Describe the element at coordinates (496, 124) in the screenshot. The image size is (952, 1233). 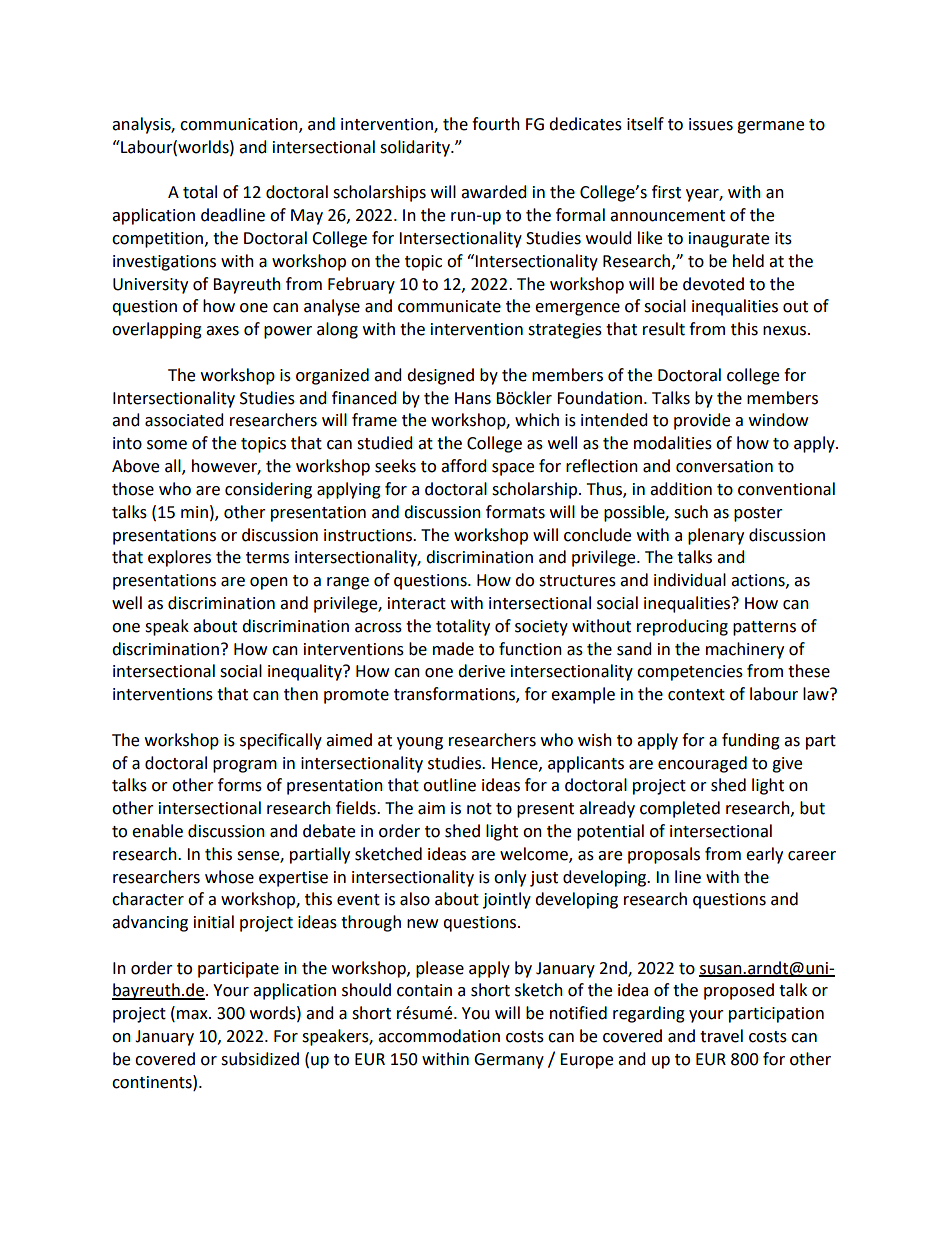
I see `fourth` at that location.
